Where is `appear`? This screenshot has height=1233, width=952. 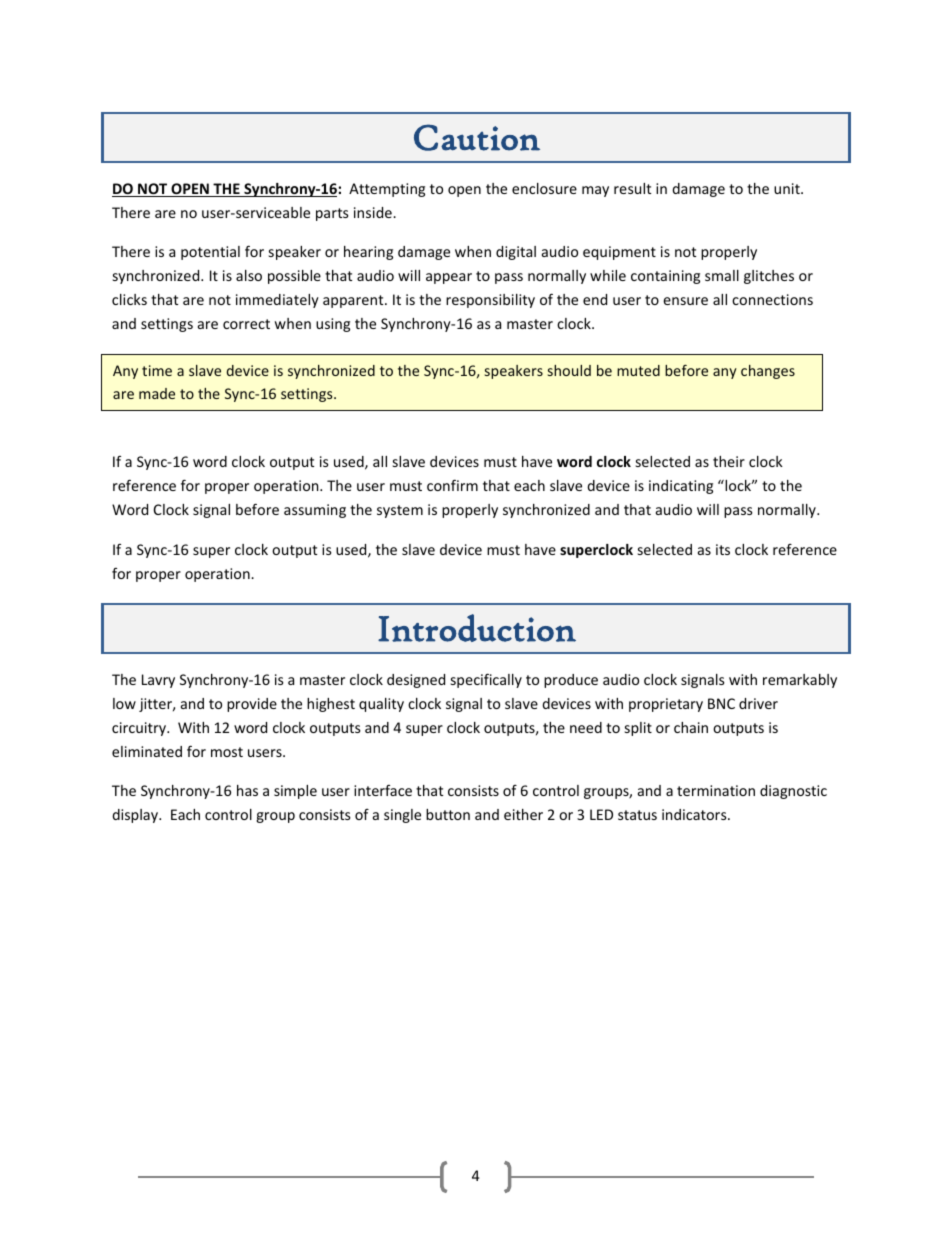
appear is located at coordinates (449, 278).
